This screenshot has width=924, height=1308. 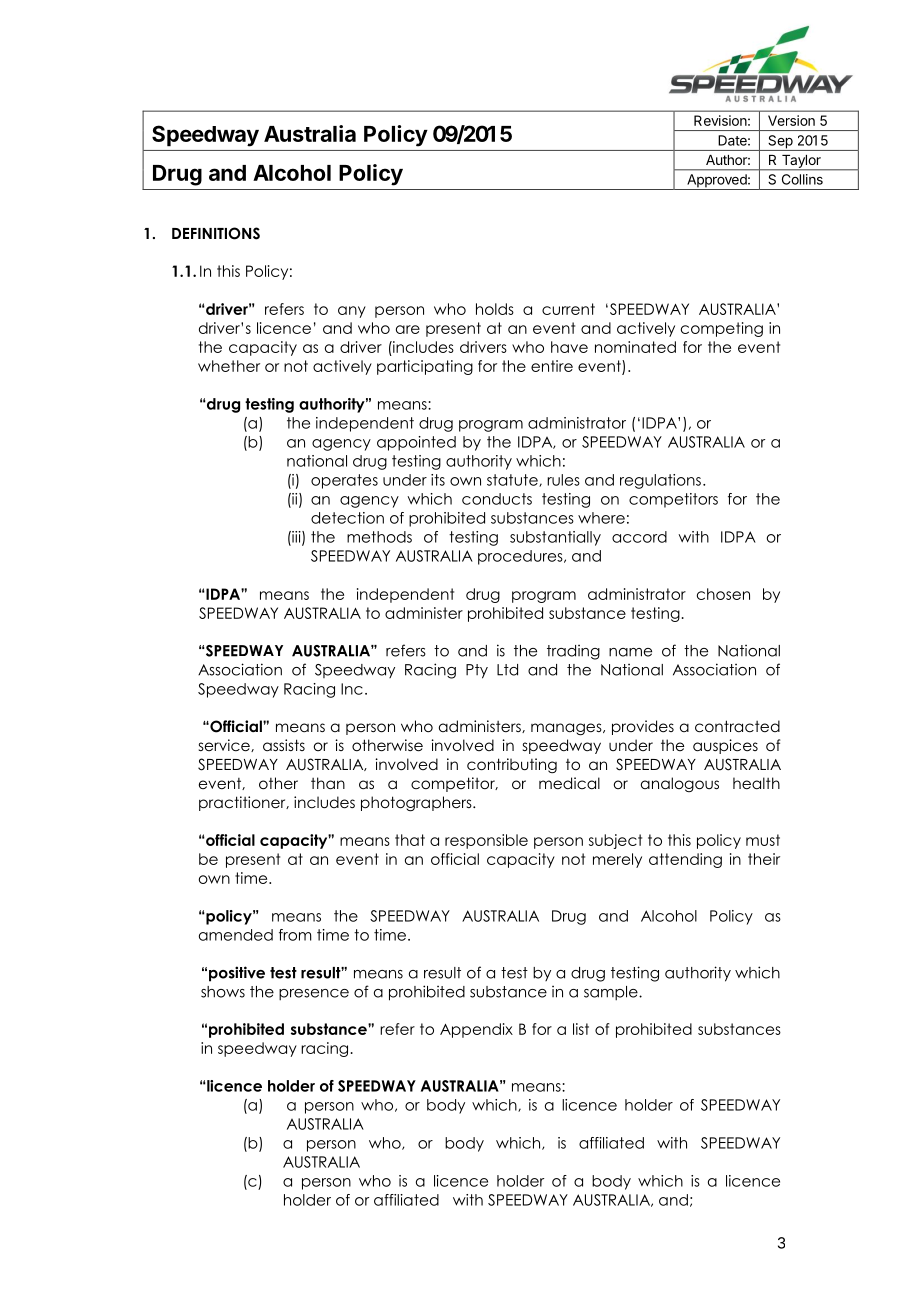 I want to click on Sep, so click(x=780, y=143).
